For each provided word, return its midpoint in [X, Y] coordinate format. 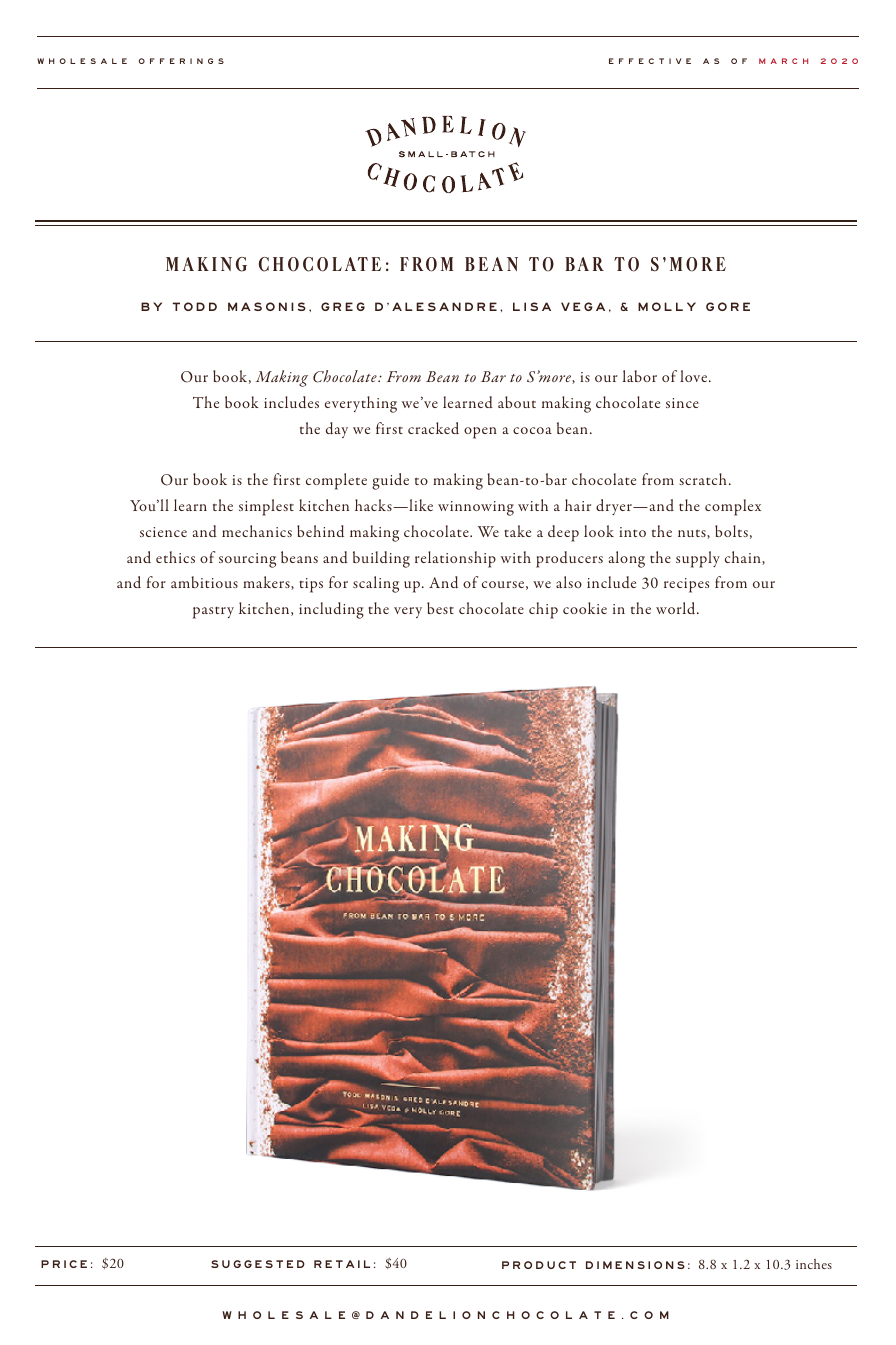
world [677, 608]
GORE [728, 306]
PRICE [64, 1264]
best [440, 608]
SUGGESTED [258, 1264]
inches [814, 1264]
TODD [195, 306]
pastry [213, 612]
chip [543, 610]
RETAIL [342, 1264]
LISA [532, 306]
